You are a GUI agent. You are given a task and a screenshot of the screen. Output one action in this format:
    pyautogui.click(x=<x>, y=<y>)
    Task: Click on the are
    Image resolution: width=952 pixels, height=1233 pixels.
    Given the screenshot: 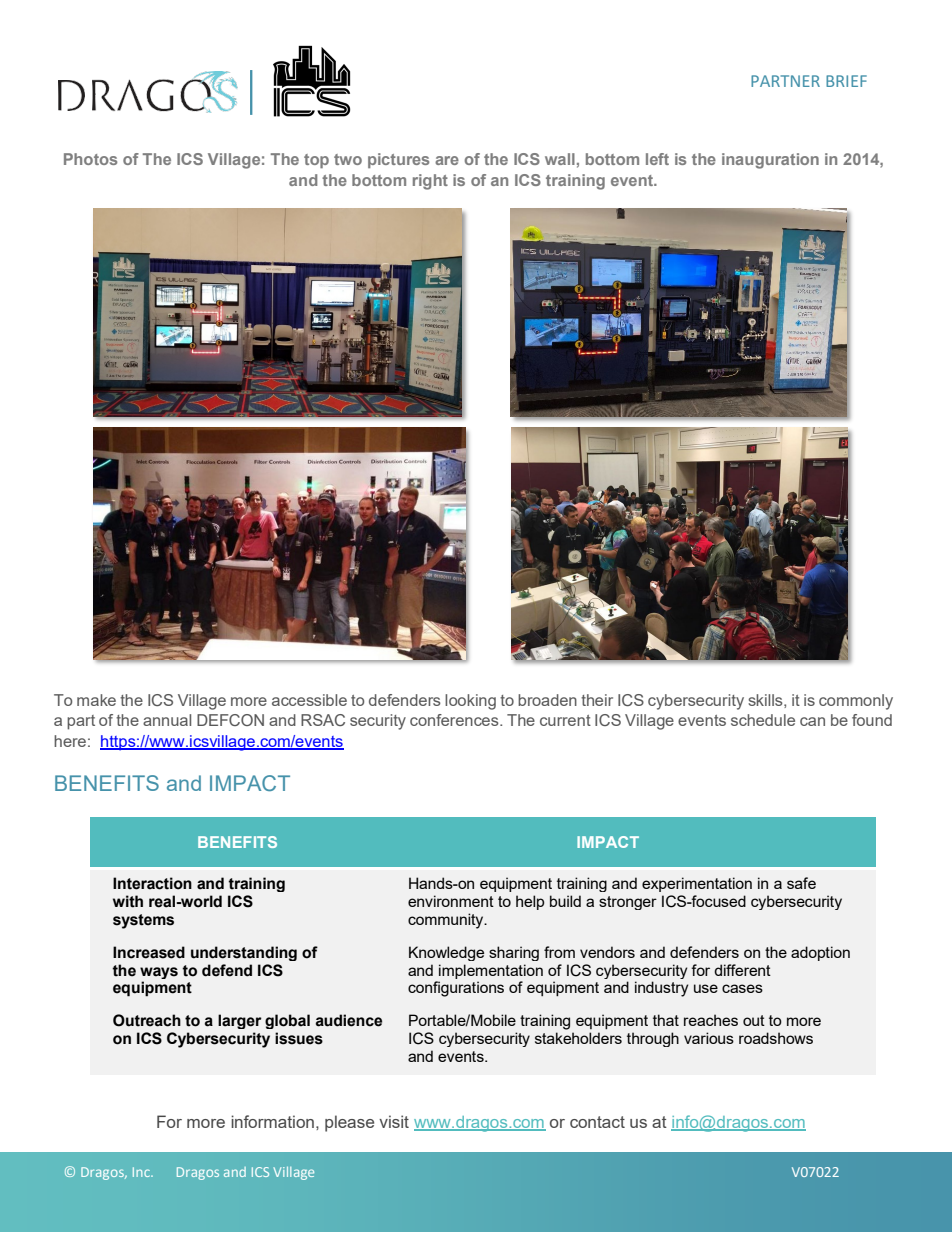 What is the action you would take?
    pyautogui.click(x=447, y=160)
